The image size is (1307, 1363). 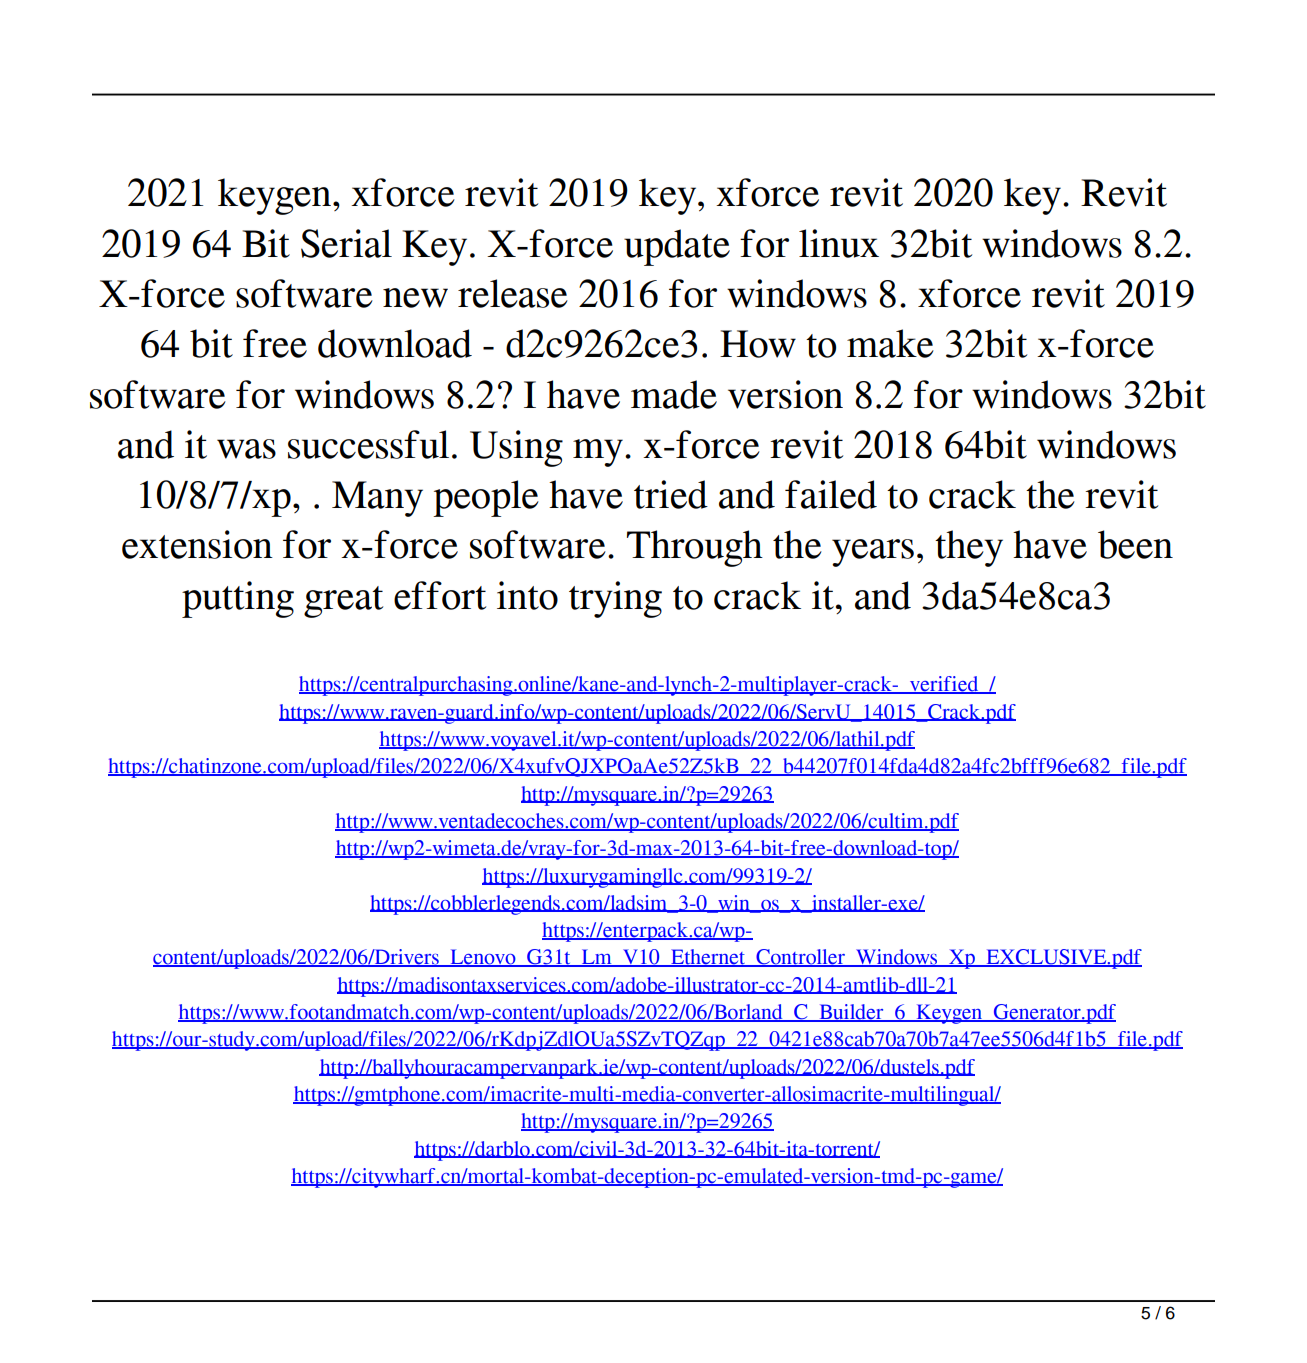 What do you see at coordinates (674, 394) in the image?
I see `made` at bounding box center [674, 394].
